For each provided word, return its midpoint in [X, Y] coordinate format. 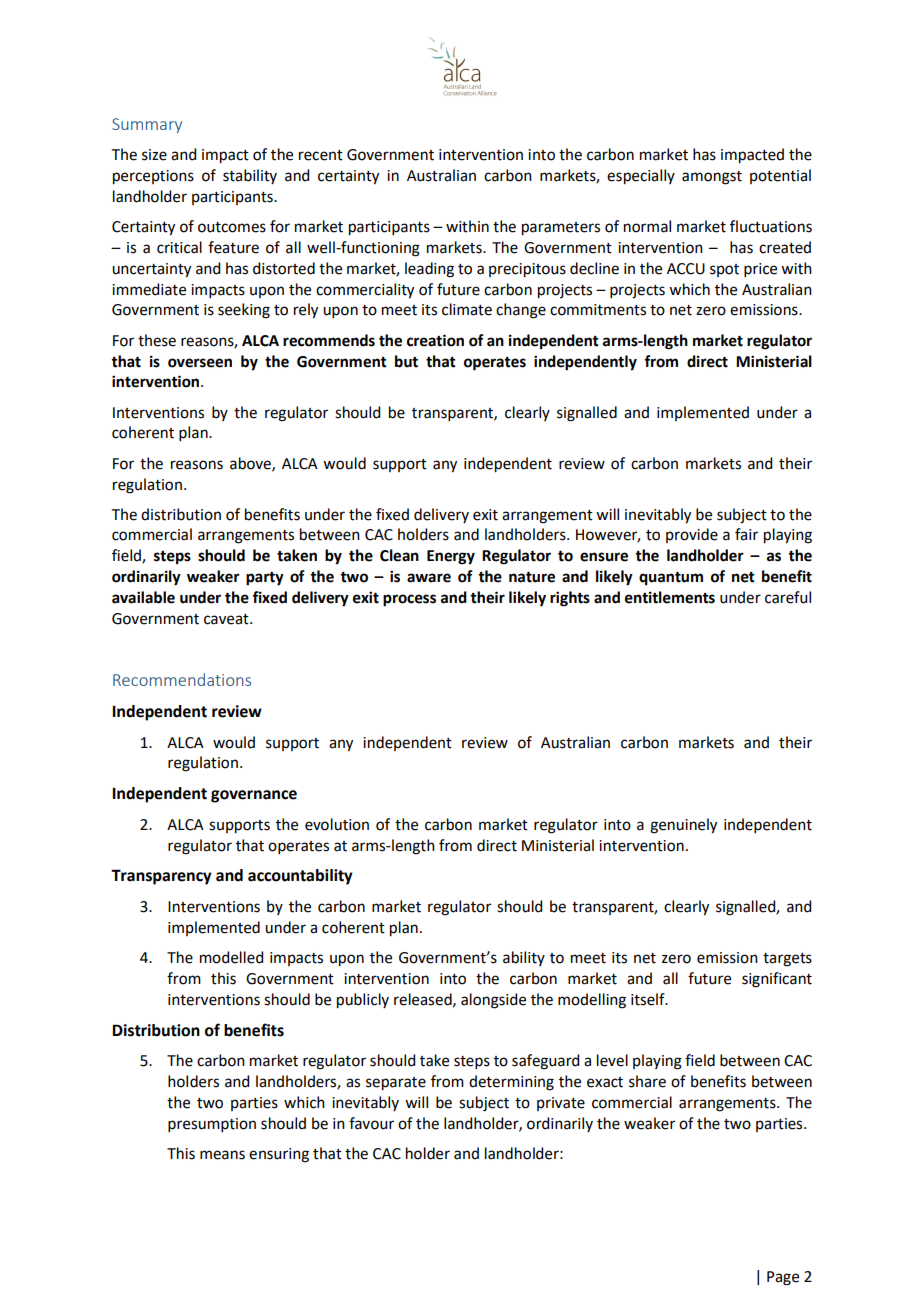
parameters [561, 229]
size [154, 155]
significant [777, 980]
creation [435, 340]
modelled [231, 957]
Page [783, 1278]
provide [692, 535]
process [409, 600]
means [222, 1155]
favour [371, 1123]
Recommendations [182, 679]
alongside [493, 1001]
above [251, 464]
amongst [712, 178]
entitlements [670, 597]
